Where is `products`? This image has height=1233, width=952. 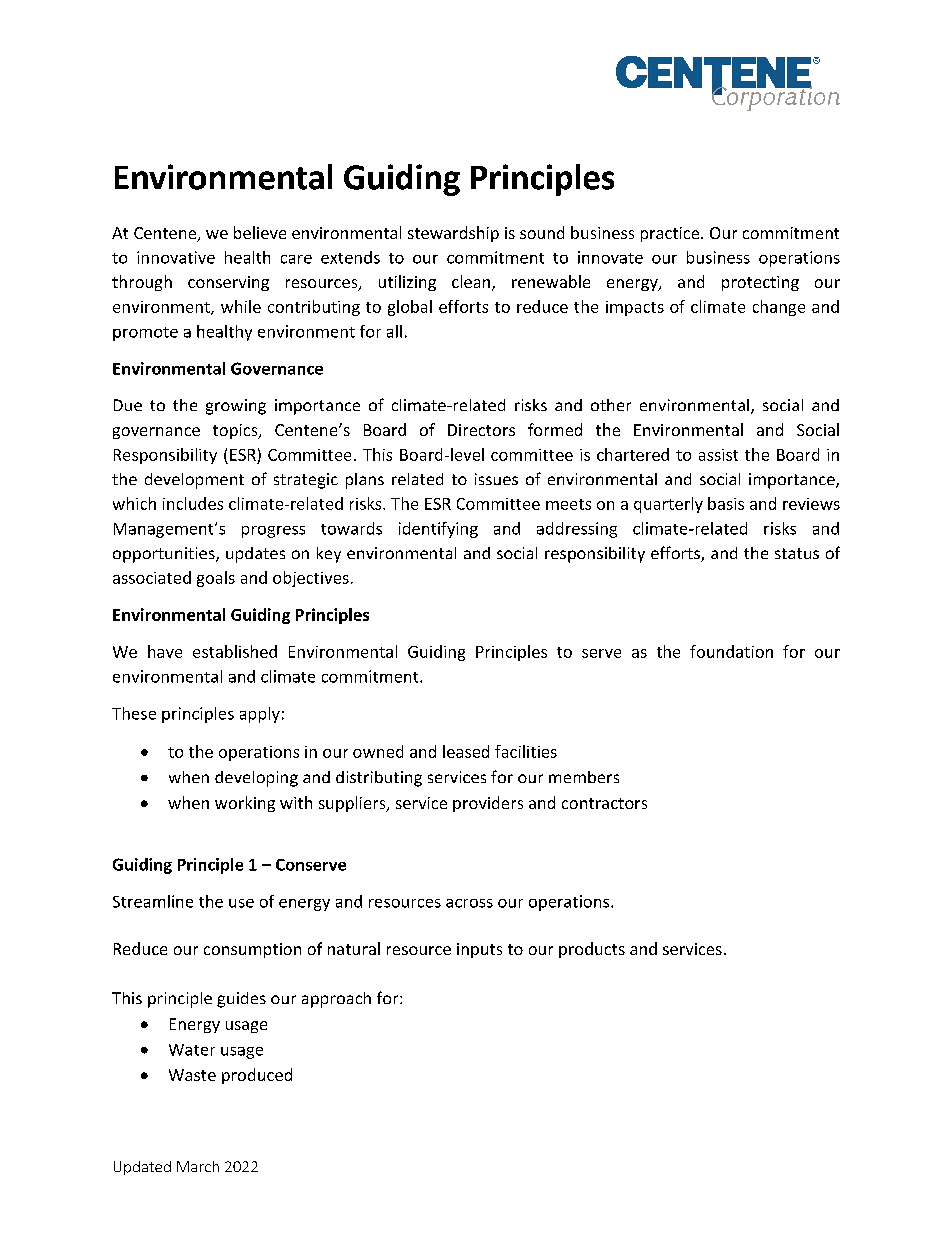 products is located at coordinates (592, 950).
